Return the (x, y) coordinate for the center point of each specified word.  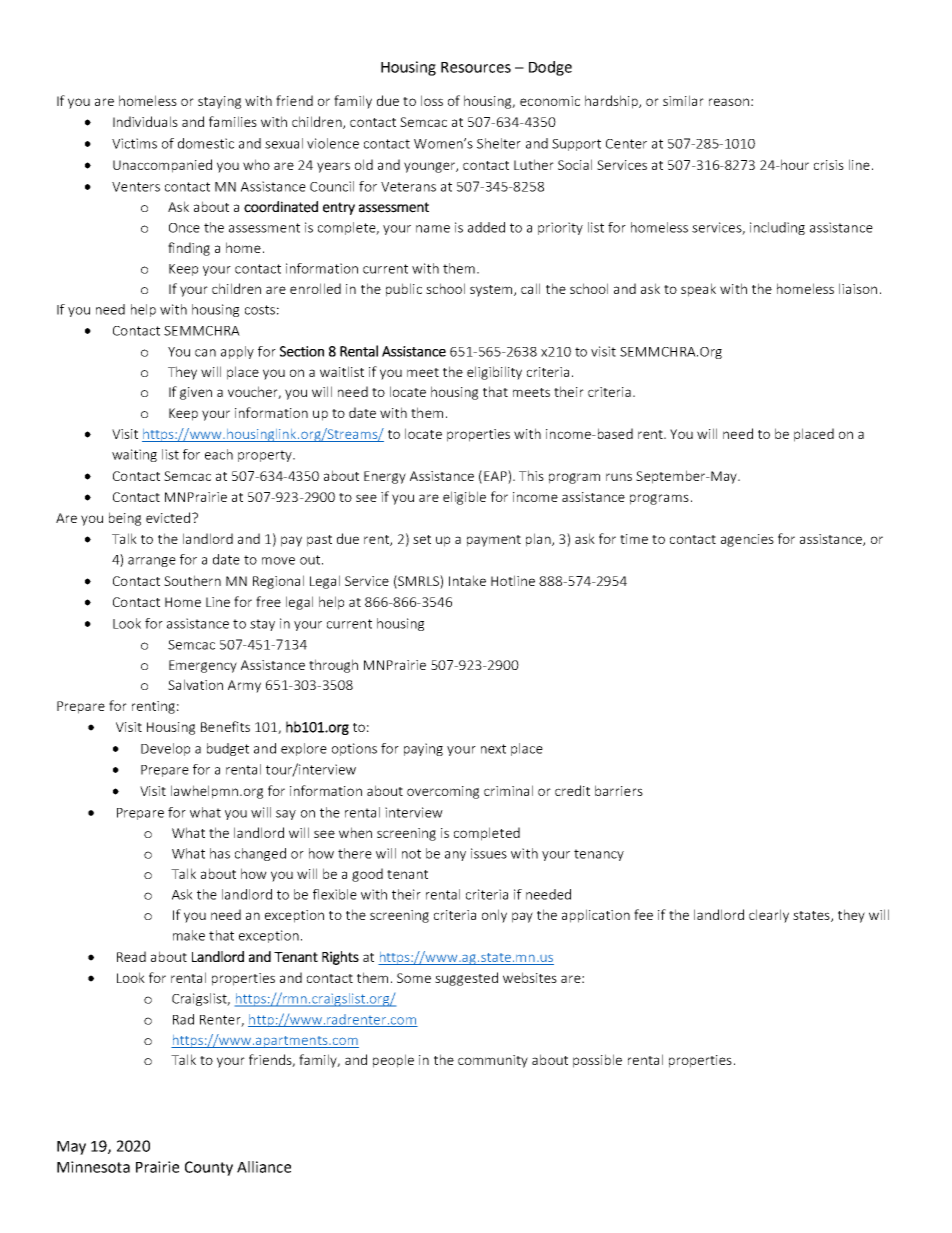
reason (729, 102)
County (209, 1168)
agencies (747, 540)
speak (698, 290)
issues (489, 853)
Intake (467, 580)
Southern (192, 580)
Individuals (145, 121)
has (220, 853)
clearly (769, 916)
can (205, 353)
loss (432, 100)
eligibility (494, 373)
